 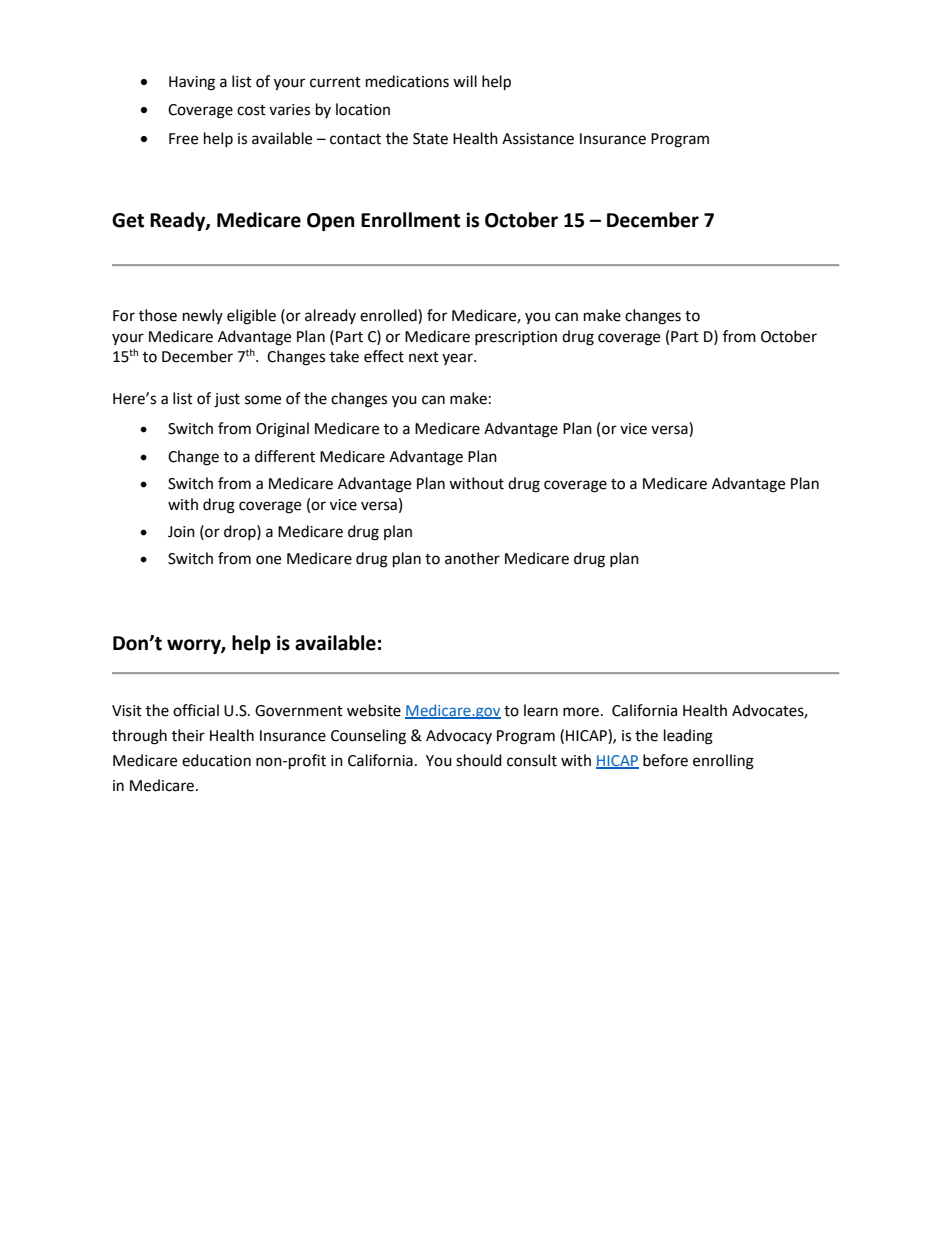 I want to click on before, so click(x=665, y=760).
